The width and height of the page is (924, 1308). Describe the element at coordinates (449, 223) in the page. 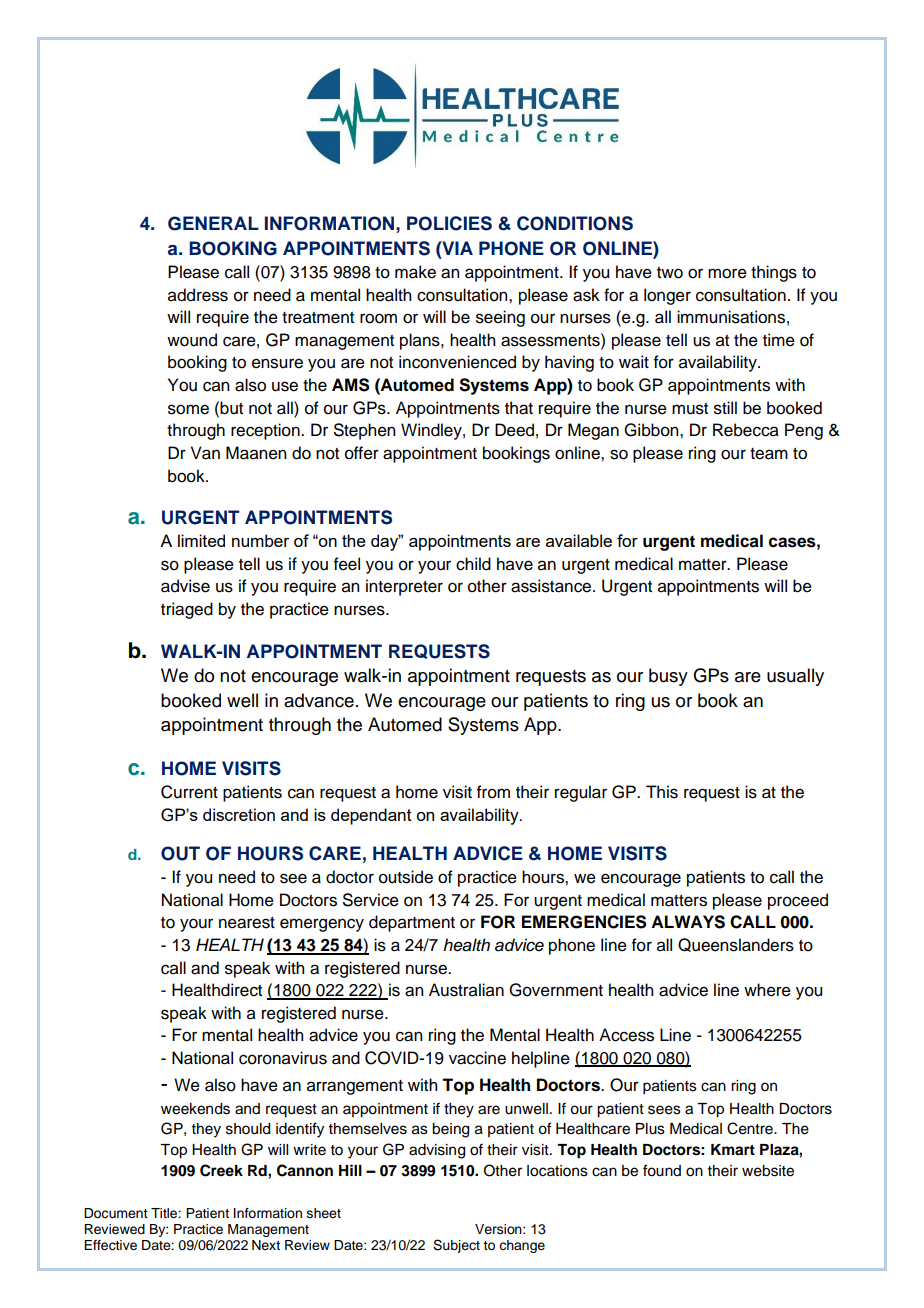

I see `POLICIES` at that location.
